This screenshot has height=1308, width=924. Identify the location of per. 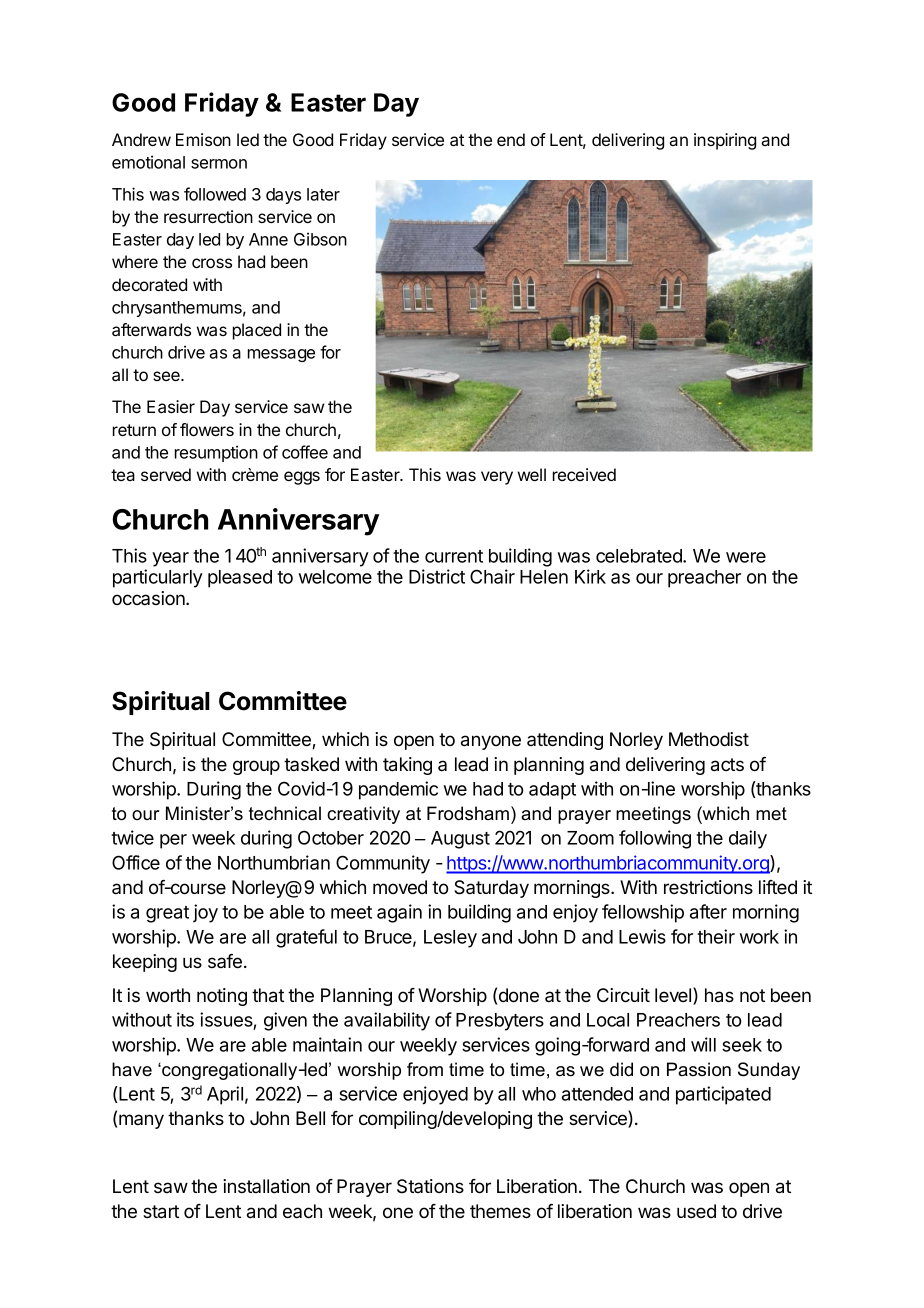
(173, 841).
